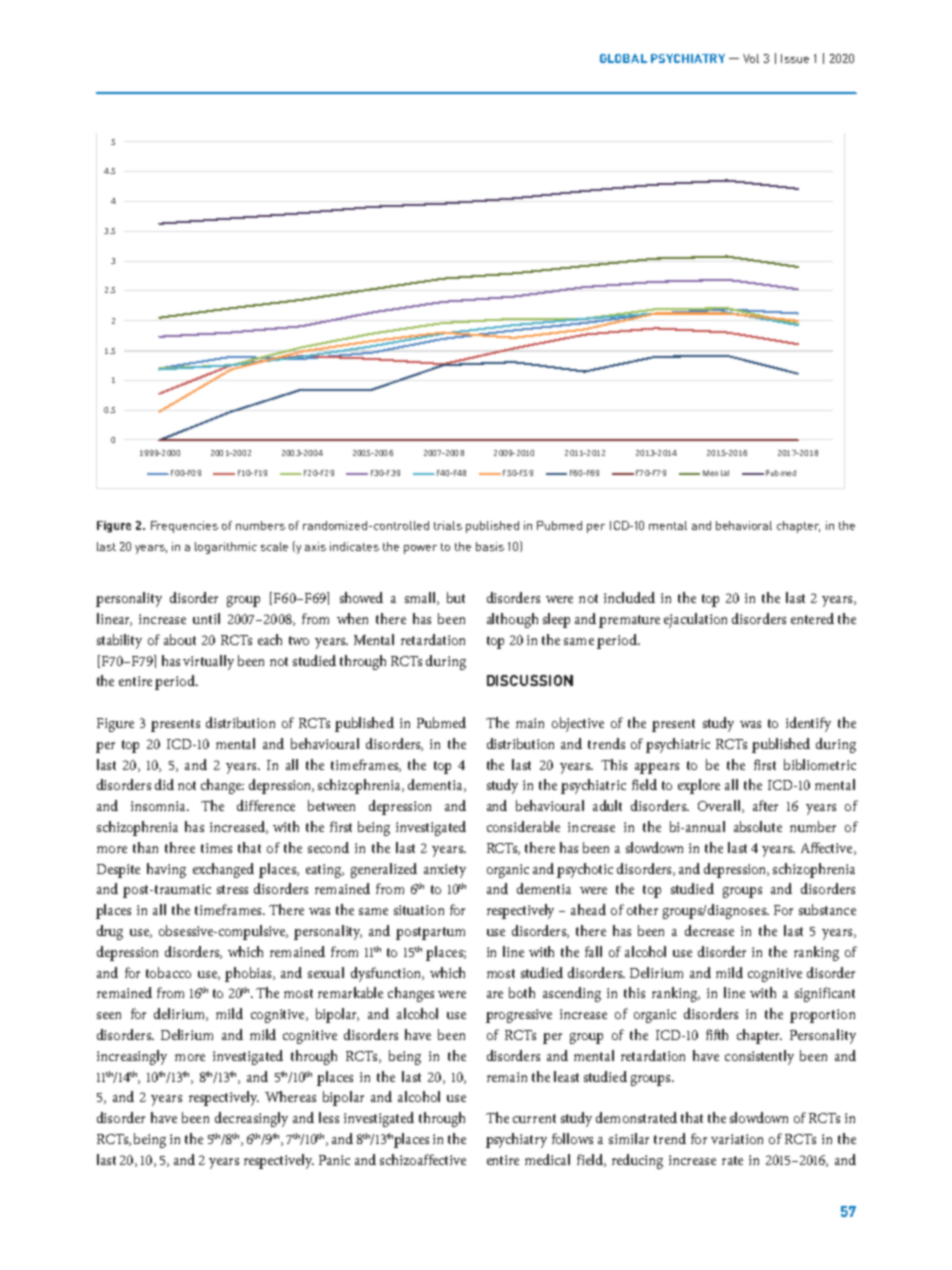  I want to click on Vol, so click(751, 58).
